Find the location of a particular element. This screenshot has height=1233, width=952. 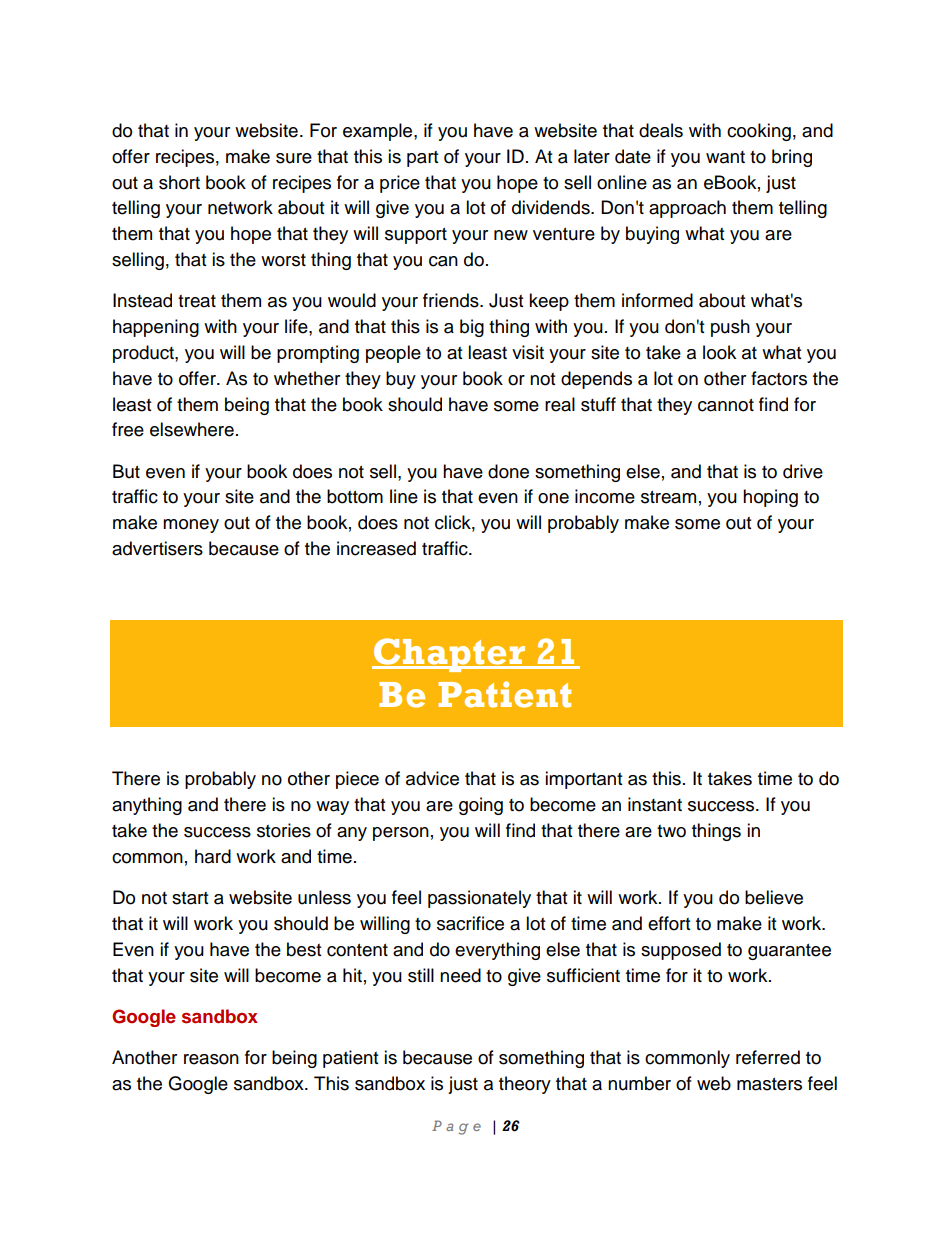

advice is located at coordinates (432, 778).
